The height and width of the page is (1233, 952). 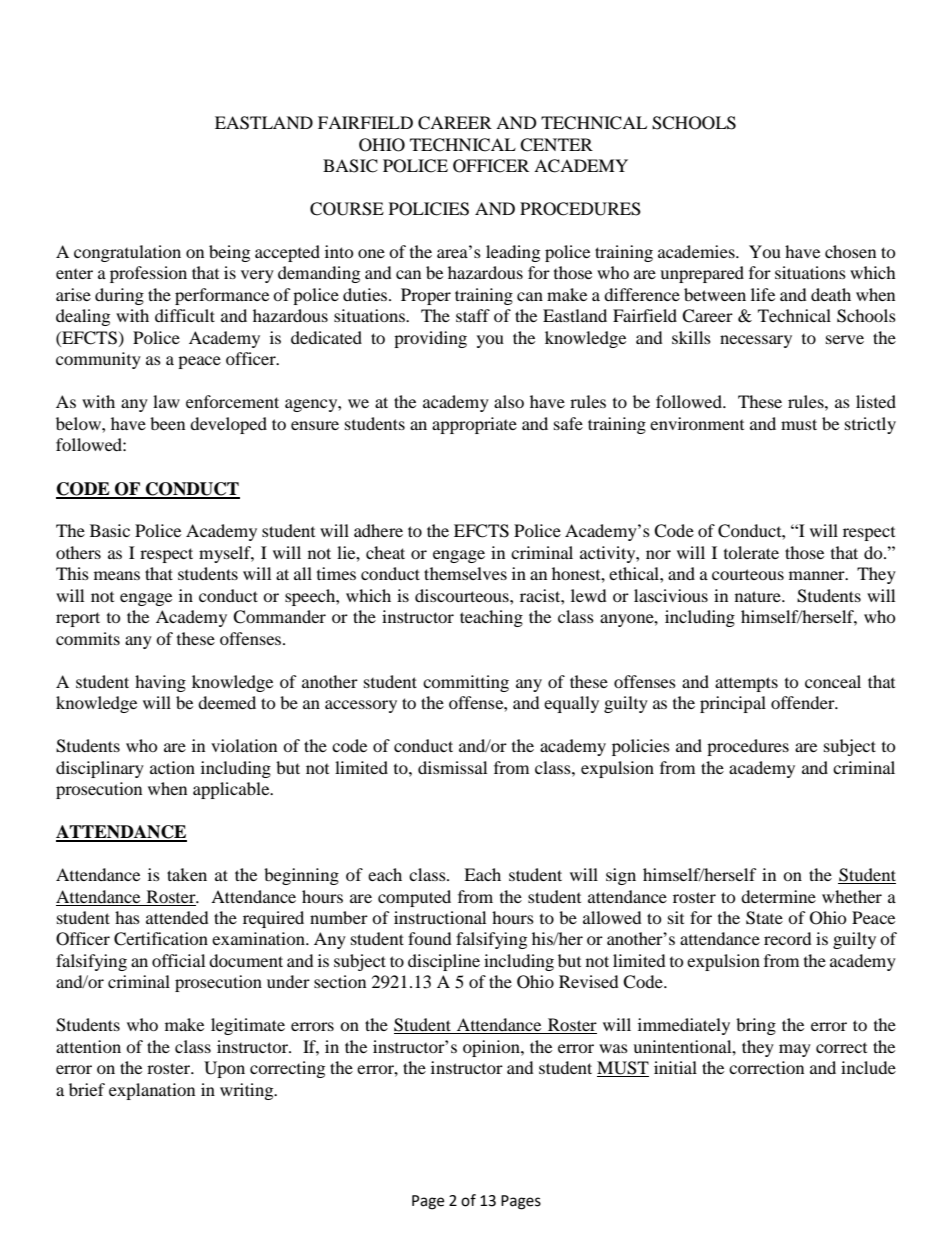 I want to click on opinion, so click(x=492, y=1048).
